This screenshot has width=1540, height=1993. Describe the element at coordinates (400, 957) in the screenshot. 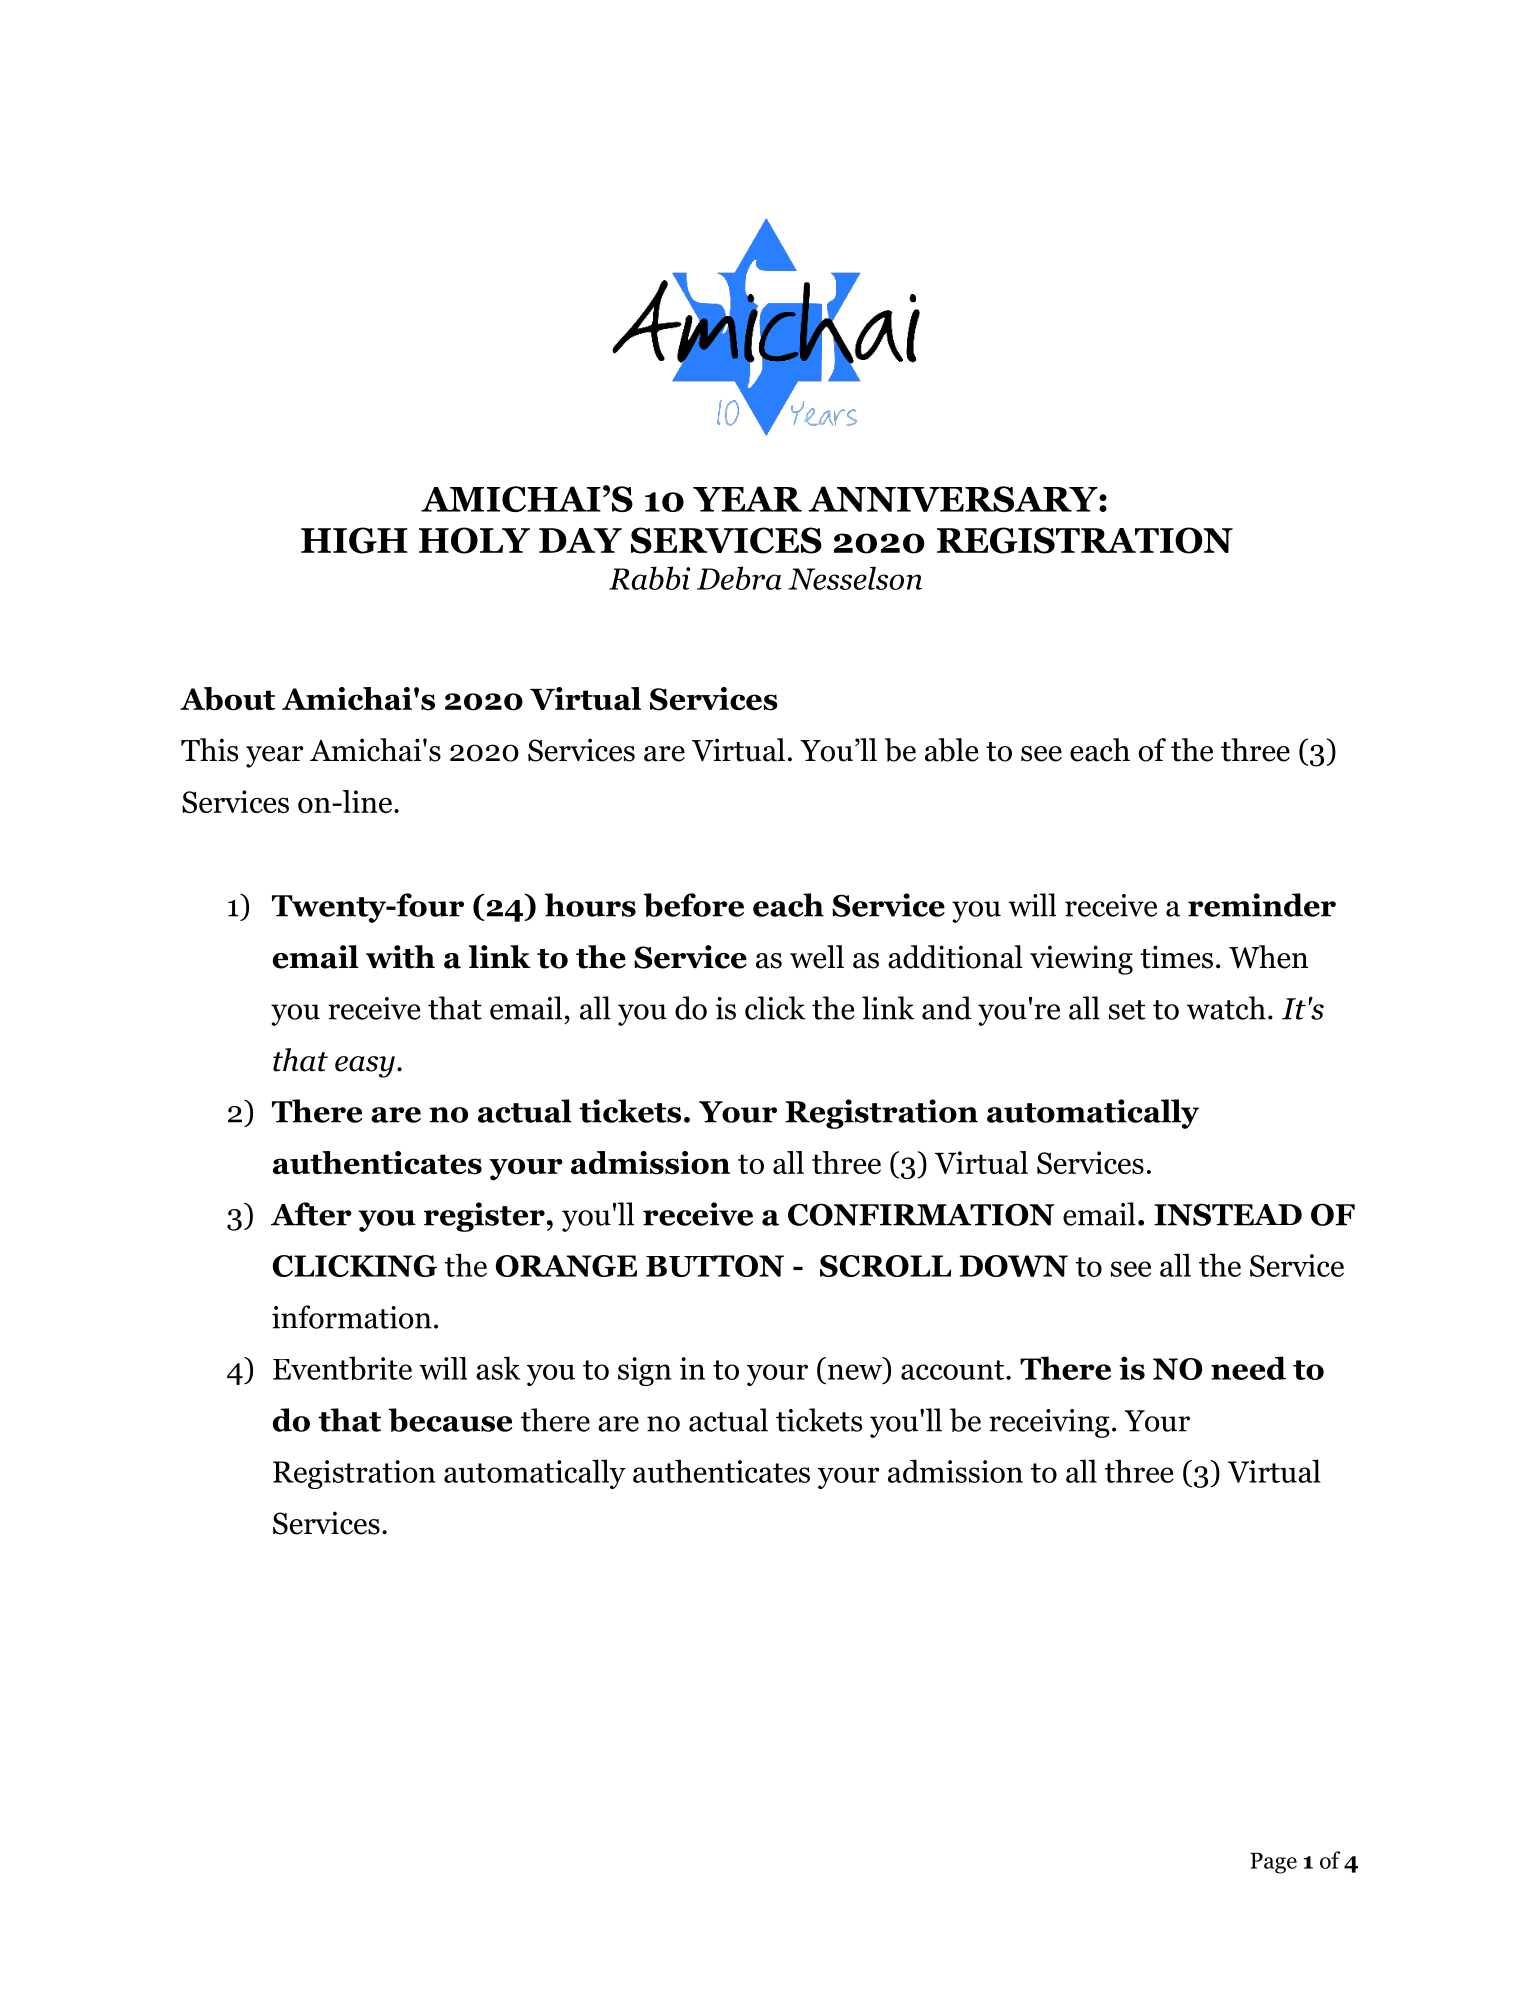

I see `with` at that location.
